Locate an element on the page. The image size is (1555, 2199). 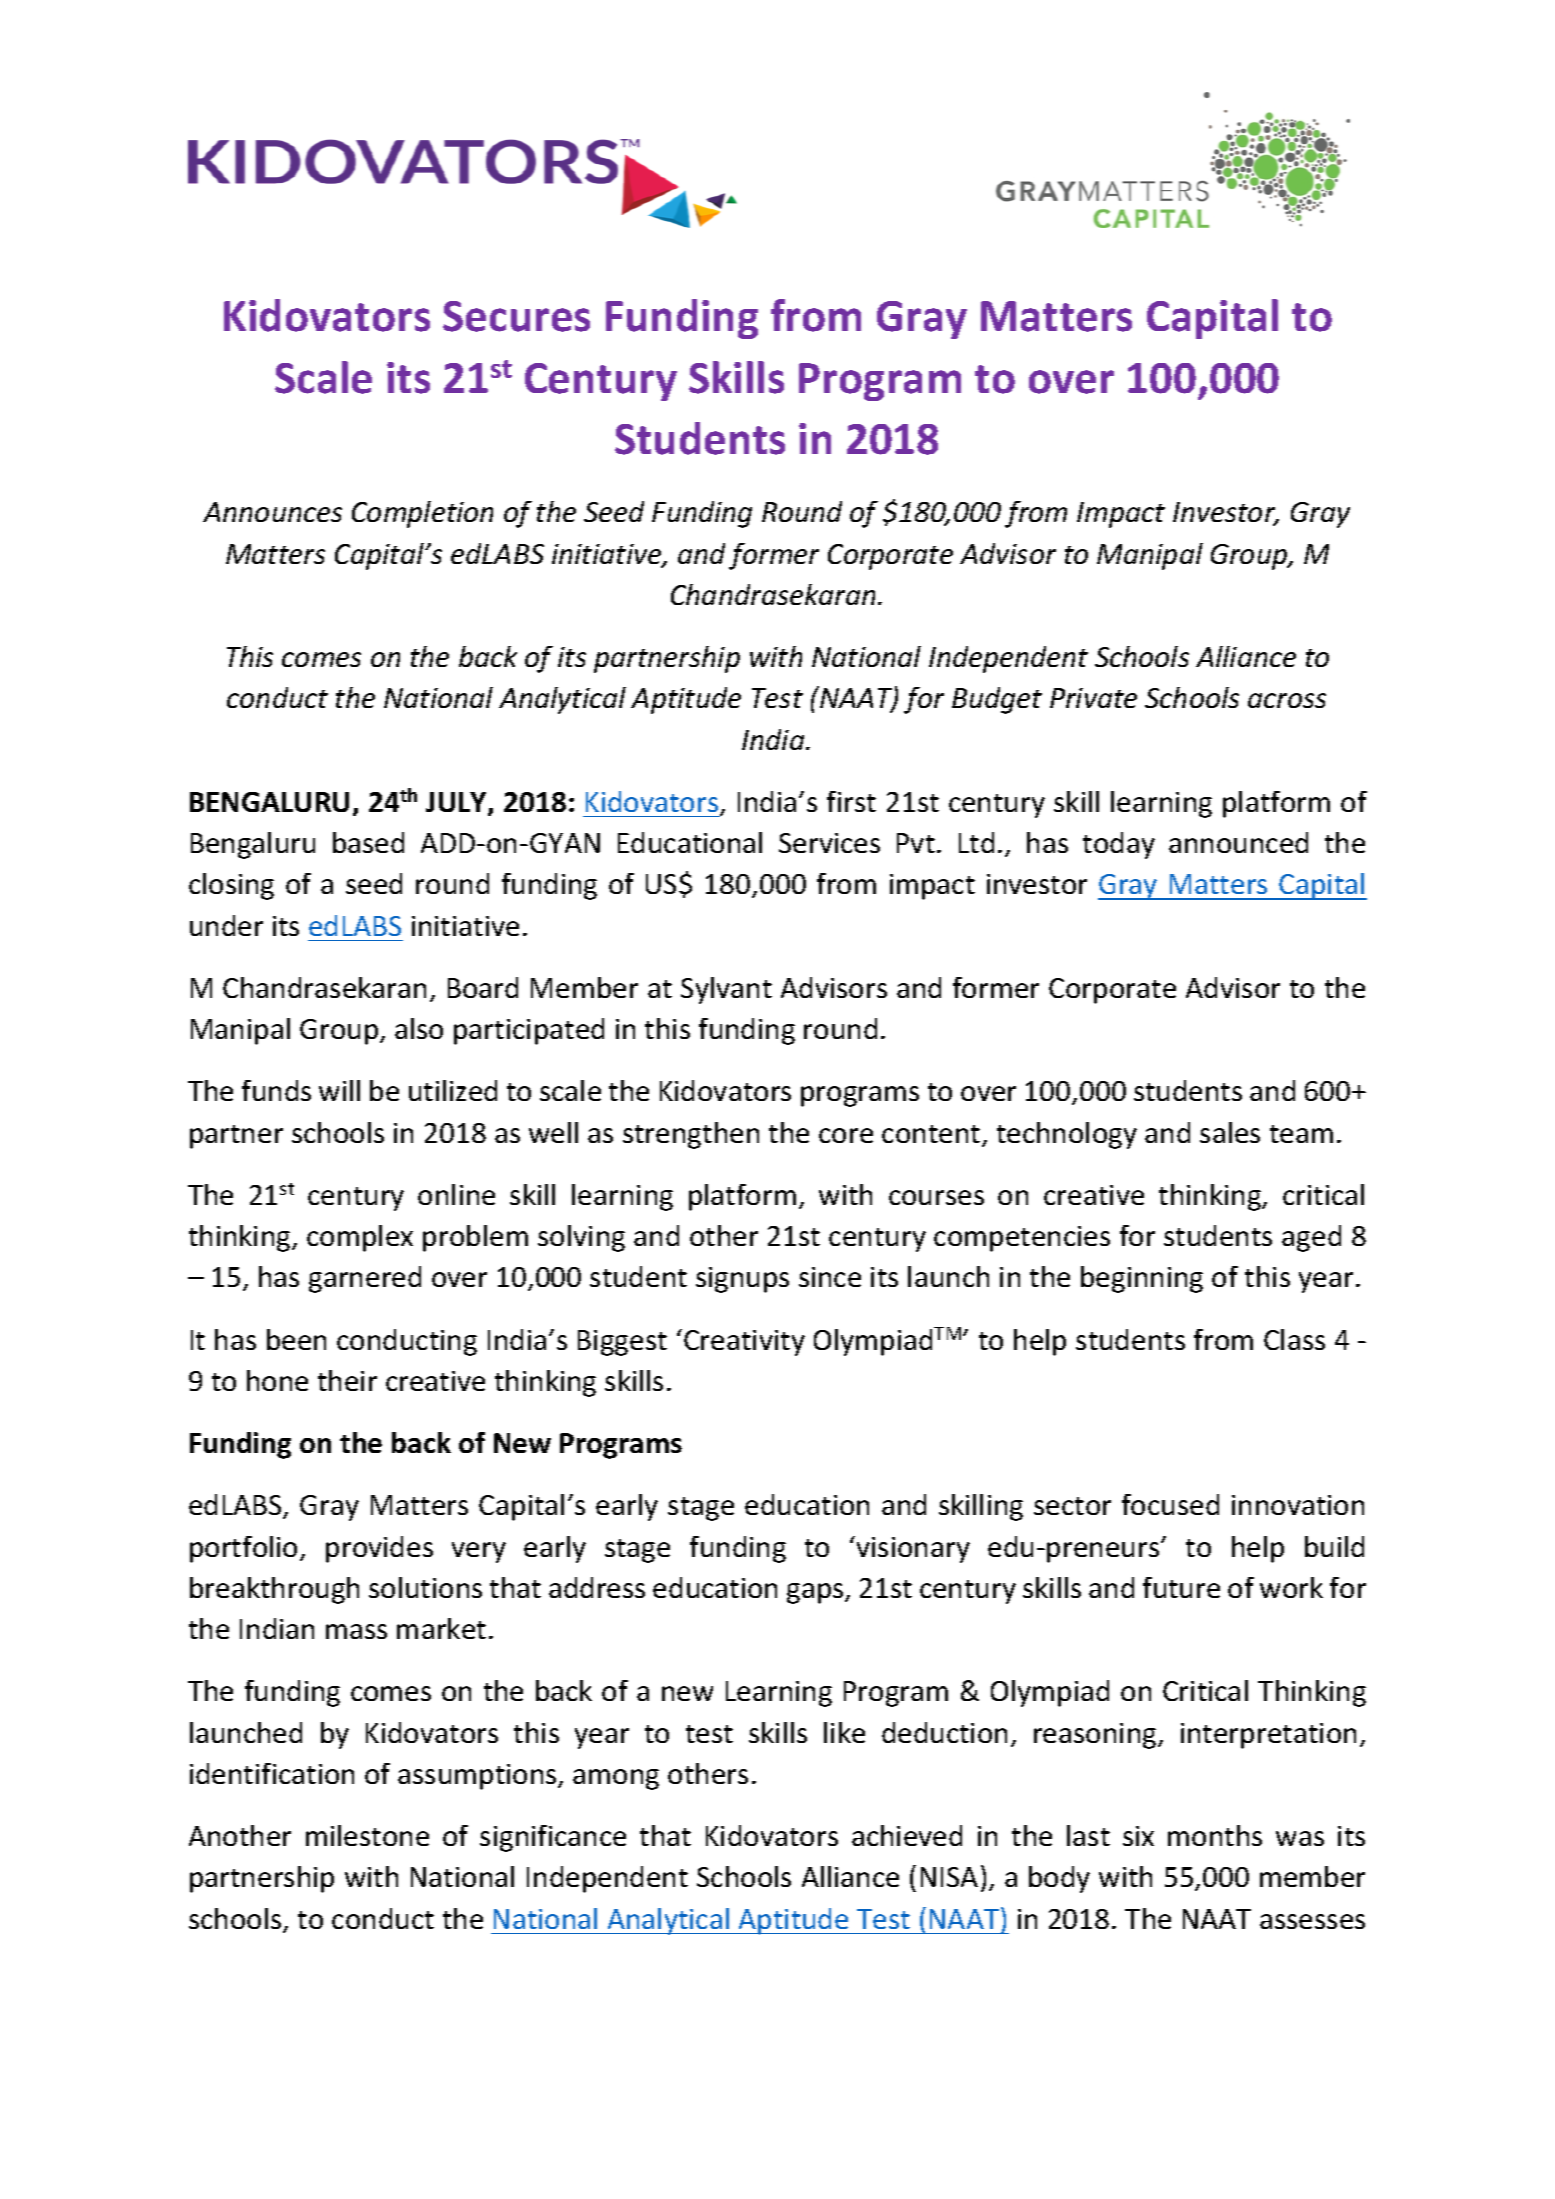
based is located at coordinates (368, 842).
